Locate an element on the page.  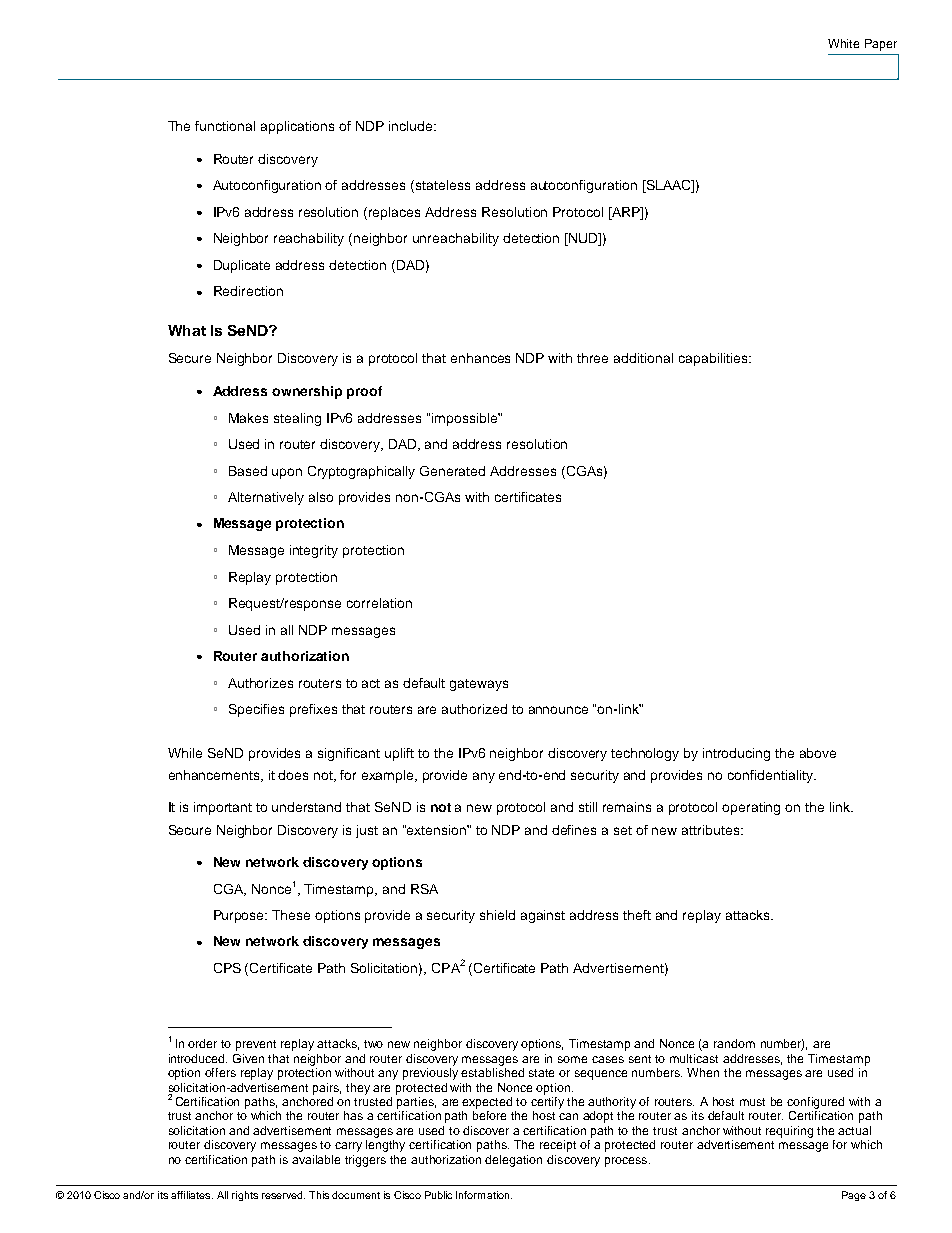
include is located at coordinates (412, 126).
